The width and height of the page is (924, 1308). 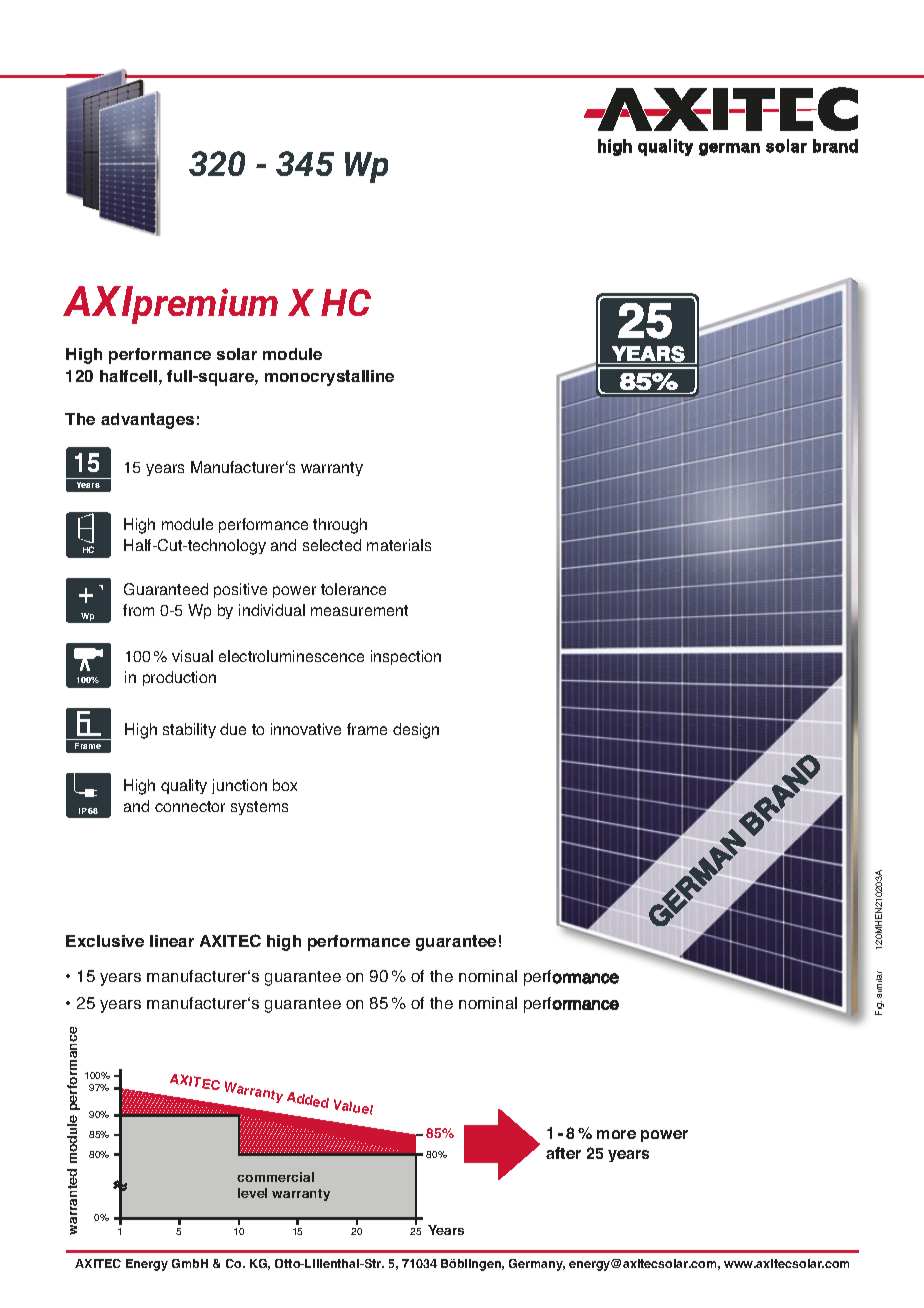 What do you see at coordinates (416, 731) in the page?
I see `design` at bounding box center [416, 731].
